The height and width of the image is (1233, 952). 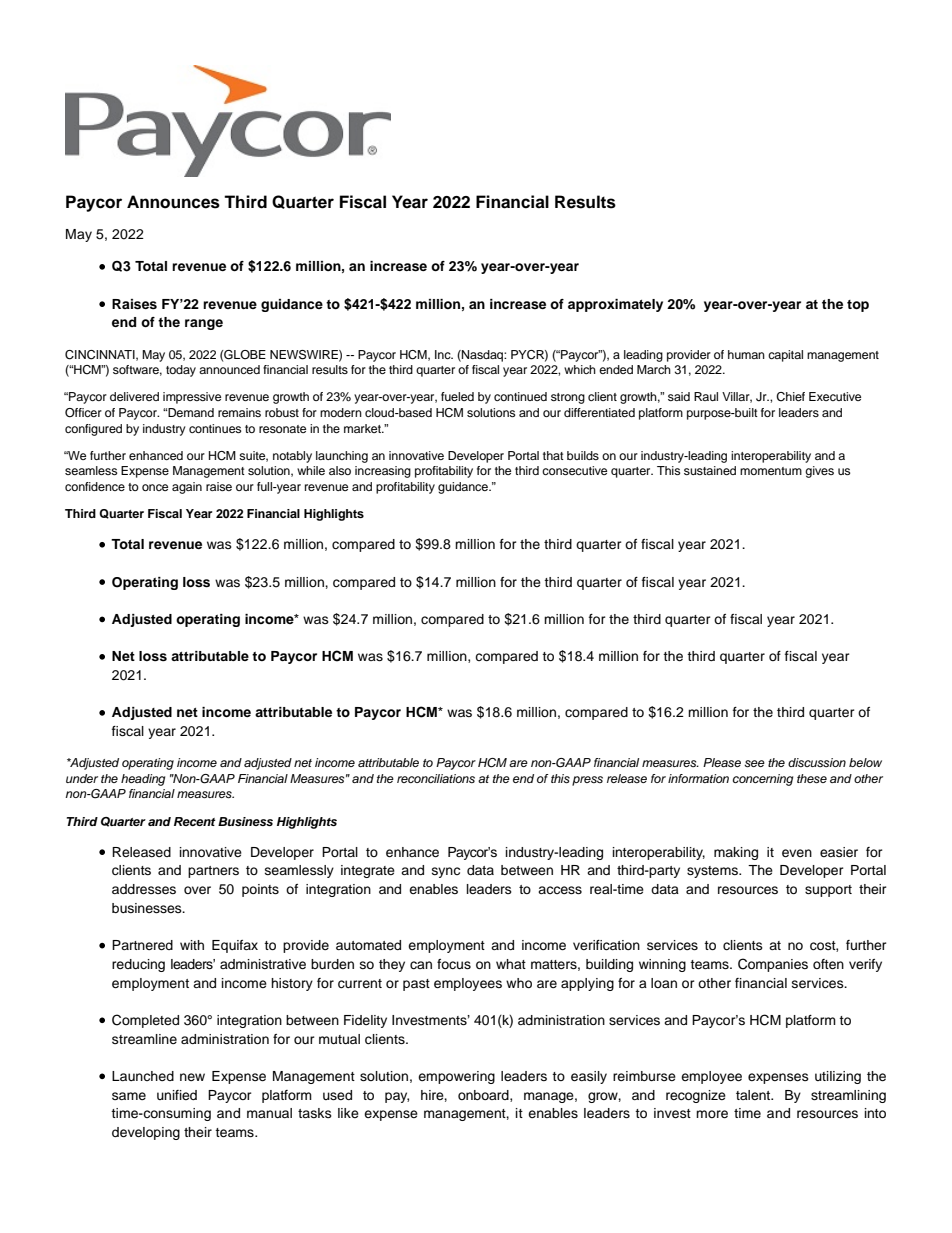 I want to click on Announces, so click(x=173, y=202).
